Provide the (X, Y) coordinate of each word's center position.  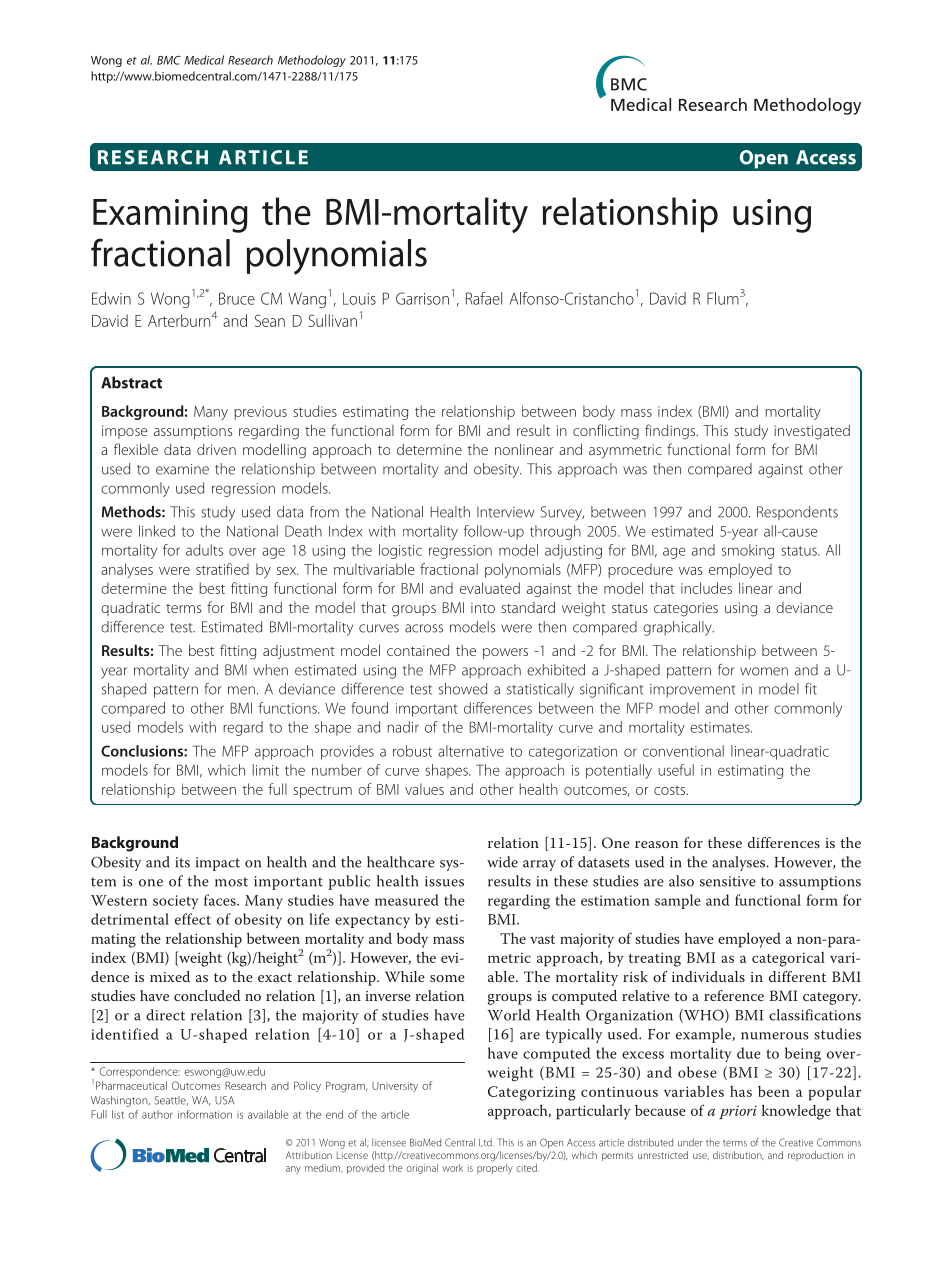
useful (676, 770)
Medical (204, 60)
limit (266, 770)
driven (216, 449)
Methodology (312, 61)
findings (671, 432)
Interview (505, 512)
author (157, 1114)
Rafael (484, 298)
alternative (471, 751)
